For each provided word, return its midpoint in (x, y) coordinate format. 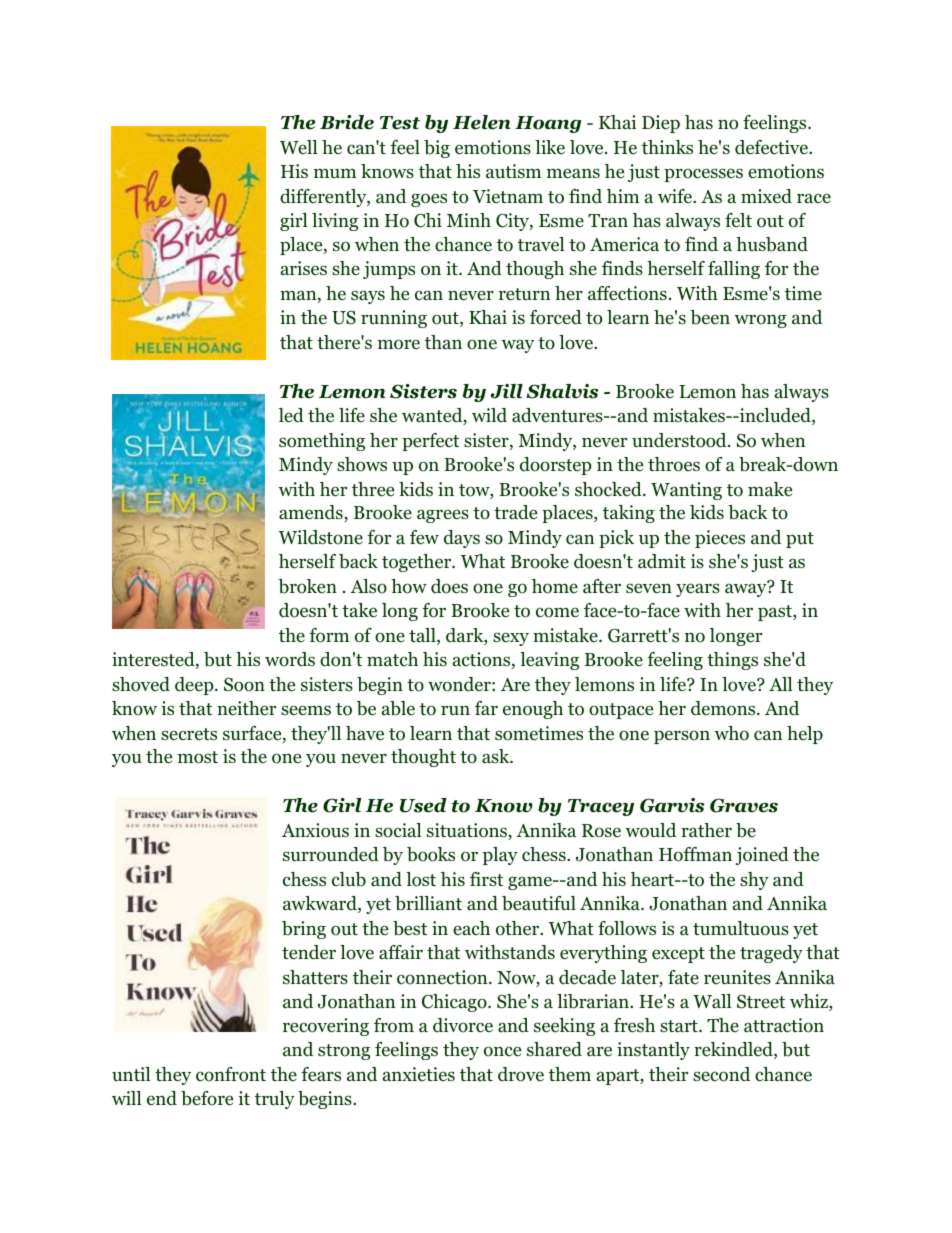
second (721, 1074)
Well (299, 147)
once (502, 1051)
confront (231, 1074)
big (437, 149)
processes (703, 175)
